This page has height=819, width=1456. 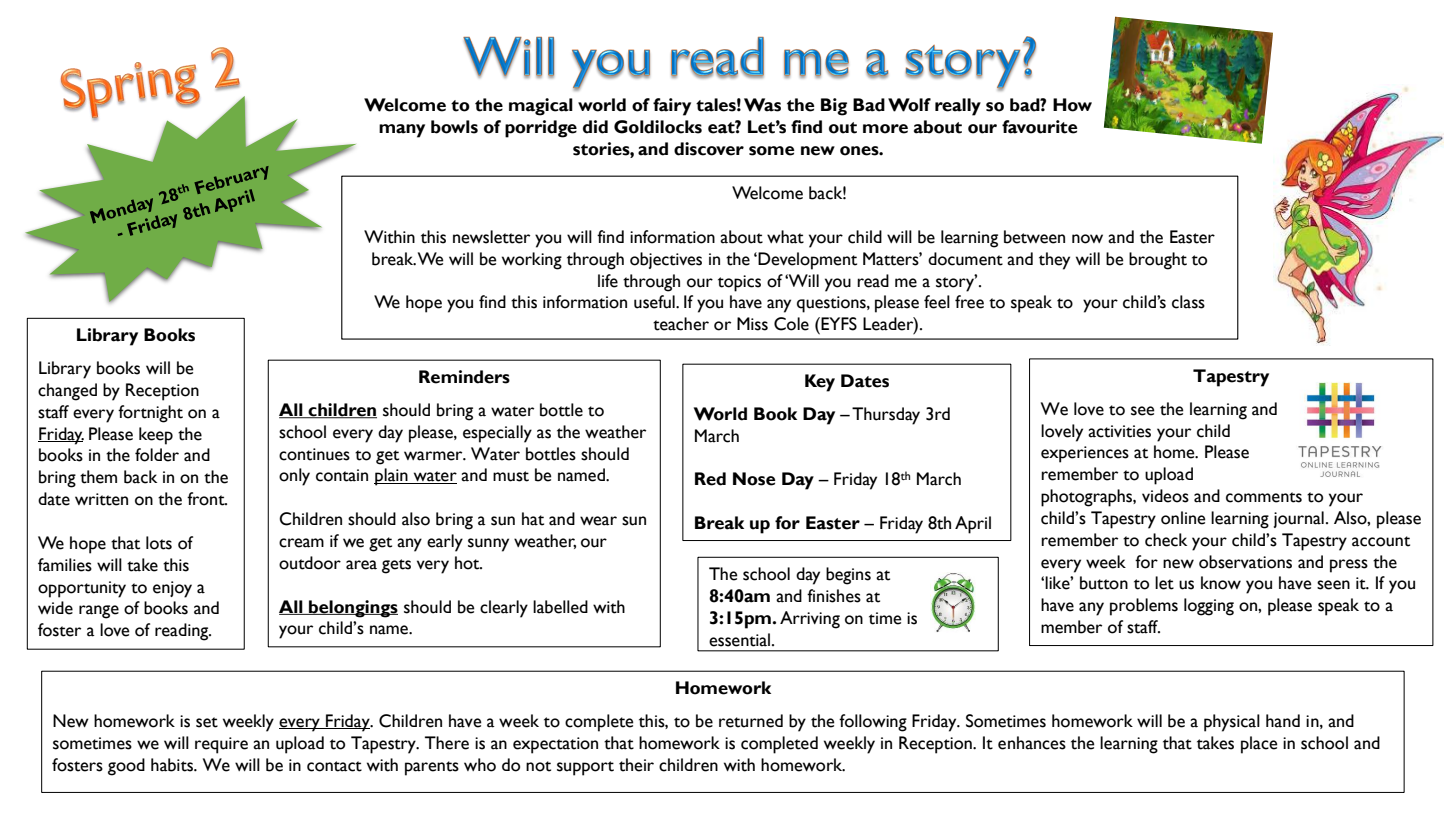 What do you see at coordinates (1119, 431) in the page?
I see `activities` at bounding box center [1119, 431].
